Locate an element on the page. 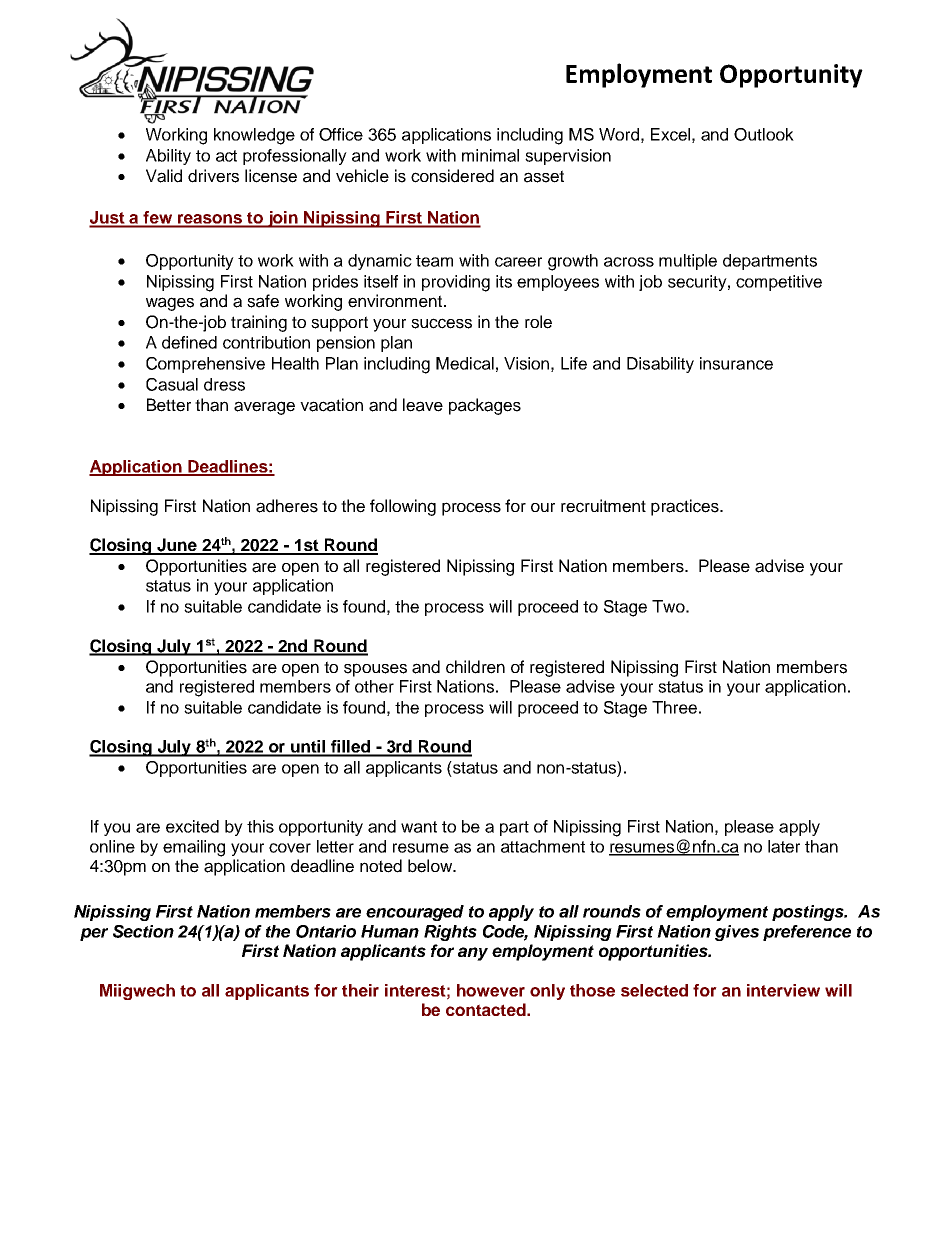 Image resolution: width=952 pixels, height=1233 pixels. gives is located at coordinates (737, 933).
